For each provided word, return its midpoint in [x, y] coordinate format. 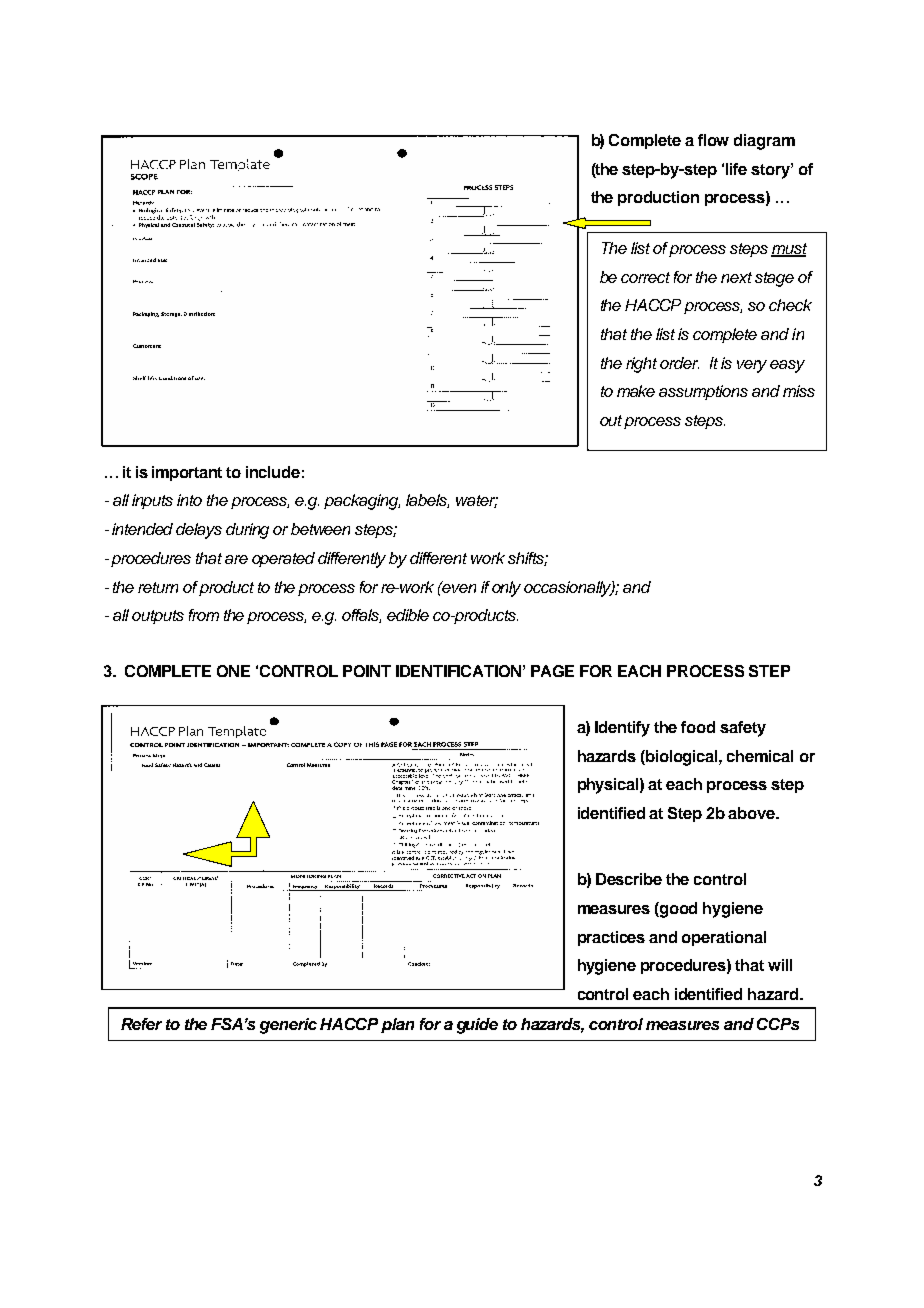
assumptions [703, 392]
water [477, 501]
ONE [233, 671]
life [736, 169]
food [698, 727]
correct [645, 277]
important [187, 473]
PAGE [552, 671]
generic [288, 1026]
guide [477, 1026]
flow [713, 140]
